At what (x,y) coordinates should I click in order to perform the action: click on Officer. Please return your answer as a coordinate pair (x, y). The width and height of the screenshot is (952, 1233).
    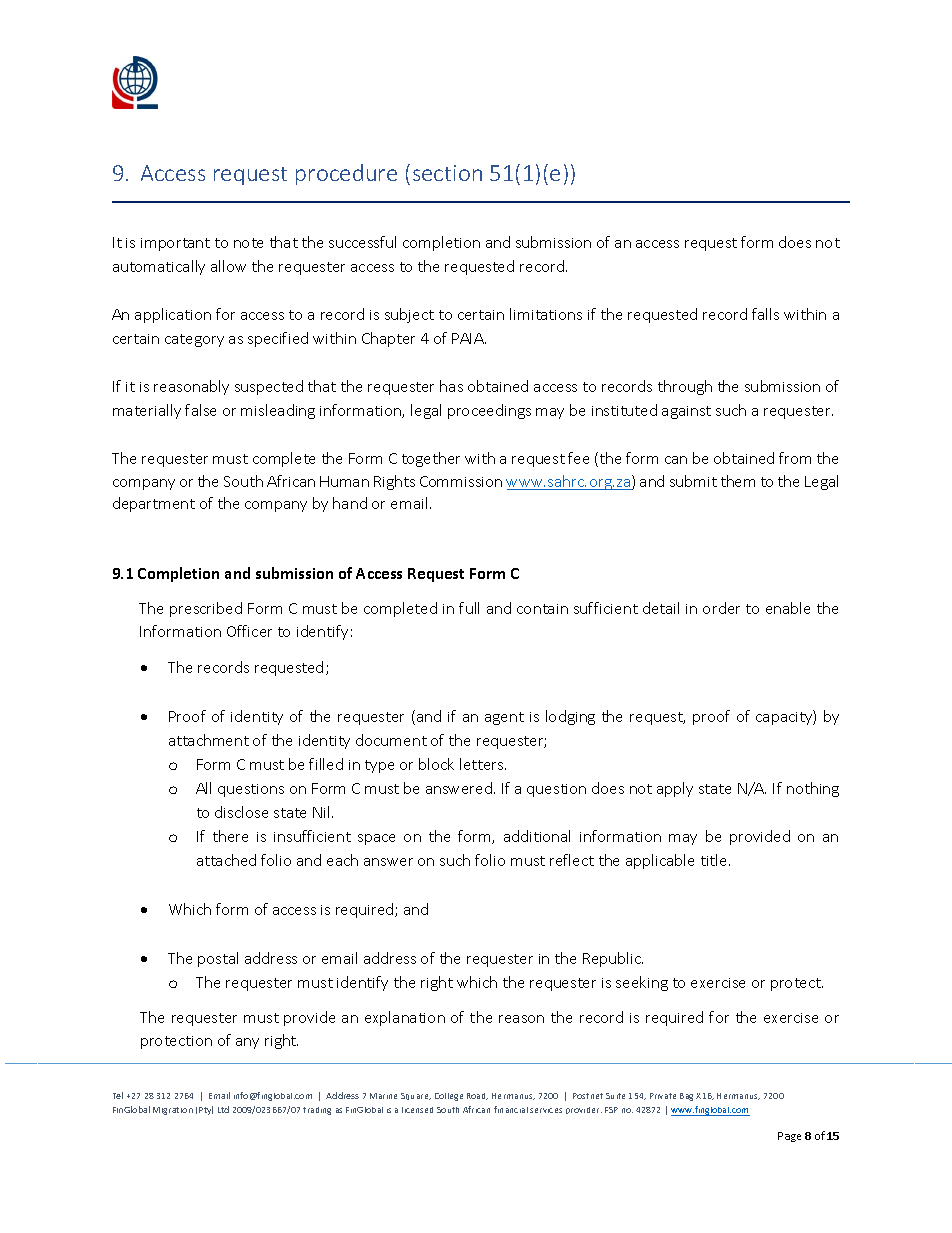
    Looking at the image, I should click on (249, 631).
